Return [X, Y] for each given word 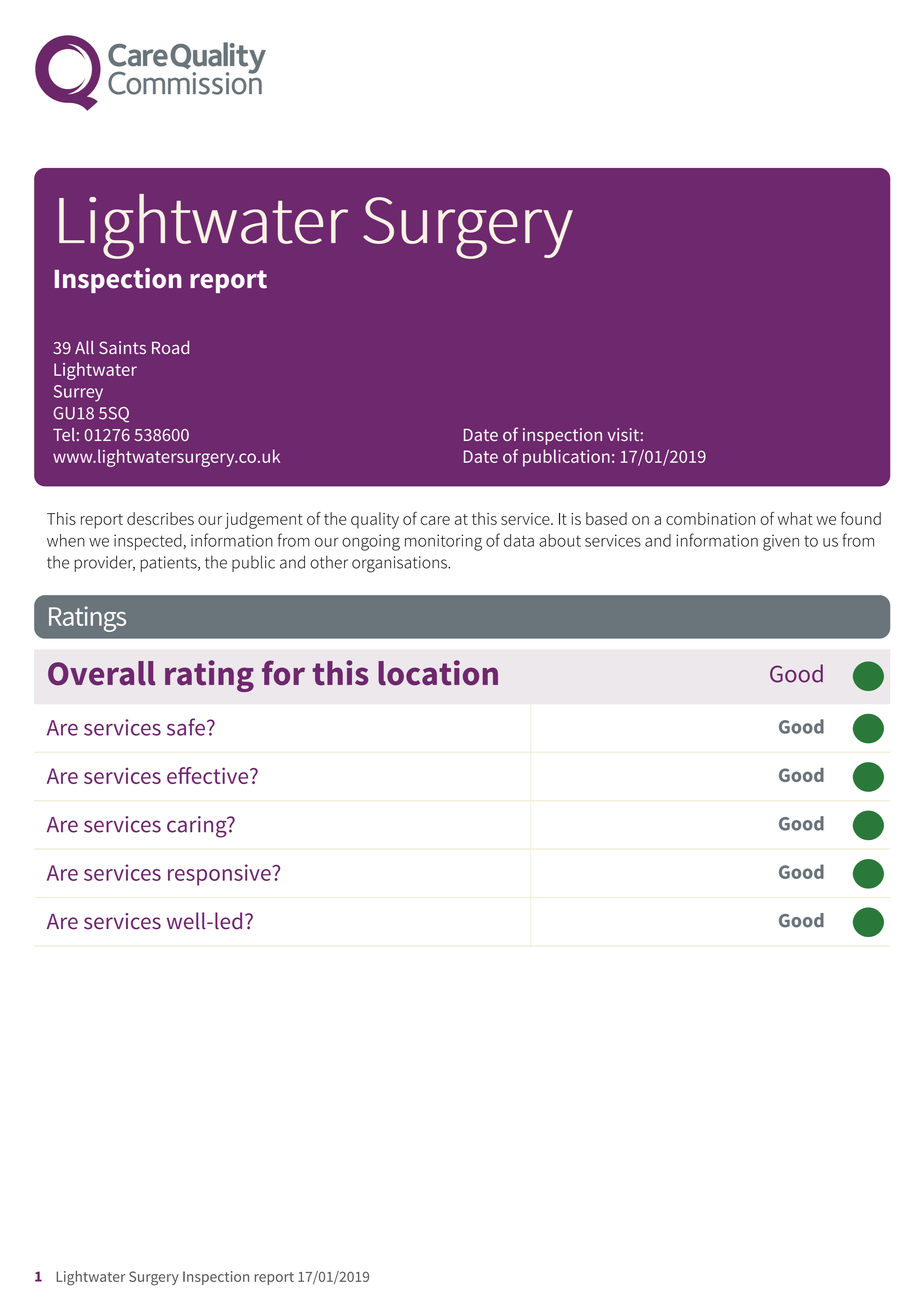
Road [170, 347]
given [781, 542]
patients [169, 564]
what [795, 518]
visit [623, 434]
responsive [220, 875]
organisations [400, 564]
